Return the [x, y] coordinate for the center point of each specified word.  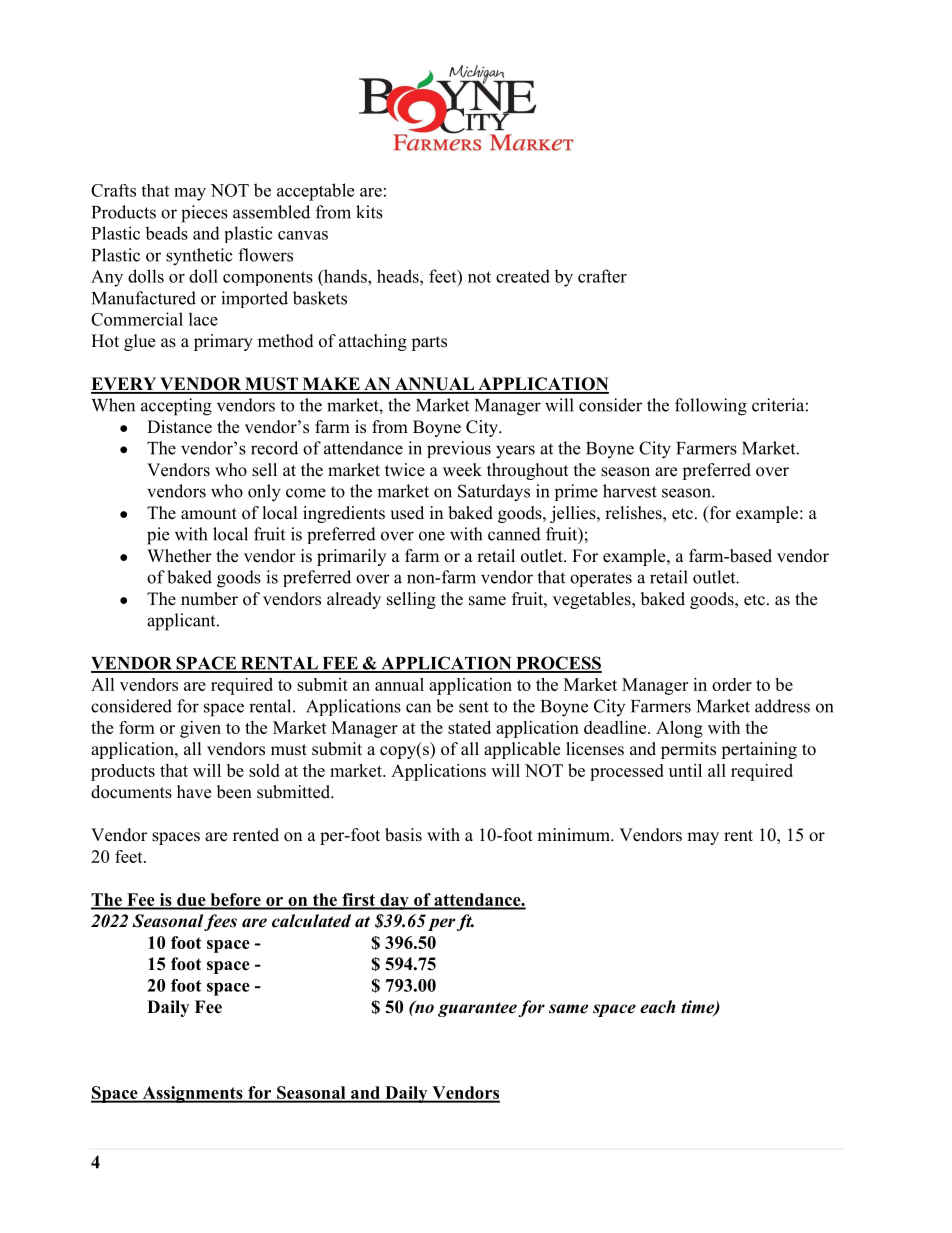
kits [369, 212]
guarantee [477, 1009]
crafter [602, 276]
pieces [204, 214]
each [657, 1007]
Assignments [192, 1094]
